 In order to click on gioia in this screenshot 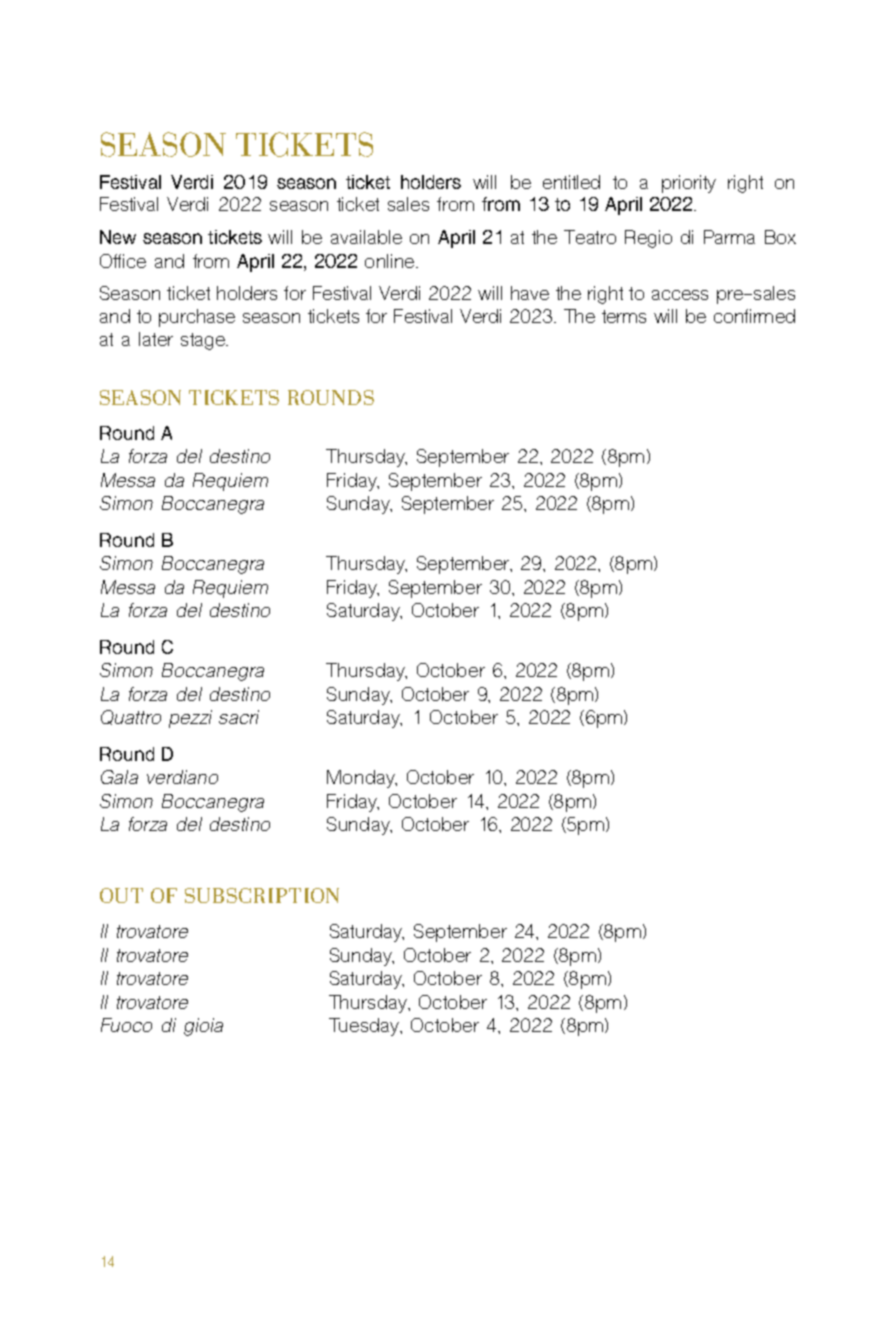, I will do `click(203, 1027)`.
